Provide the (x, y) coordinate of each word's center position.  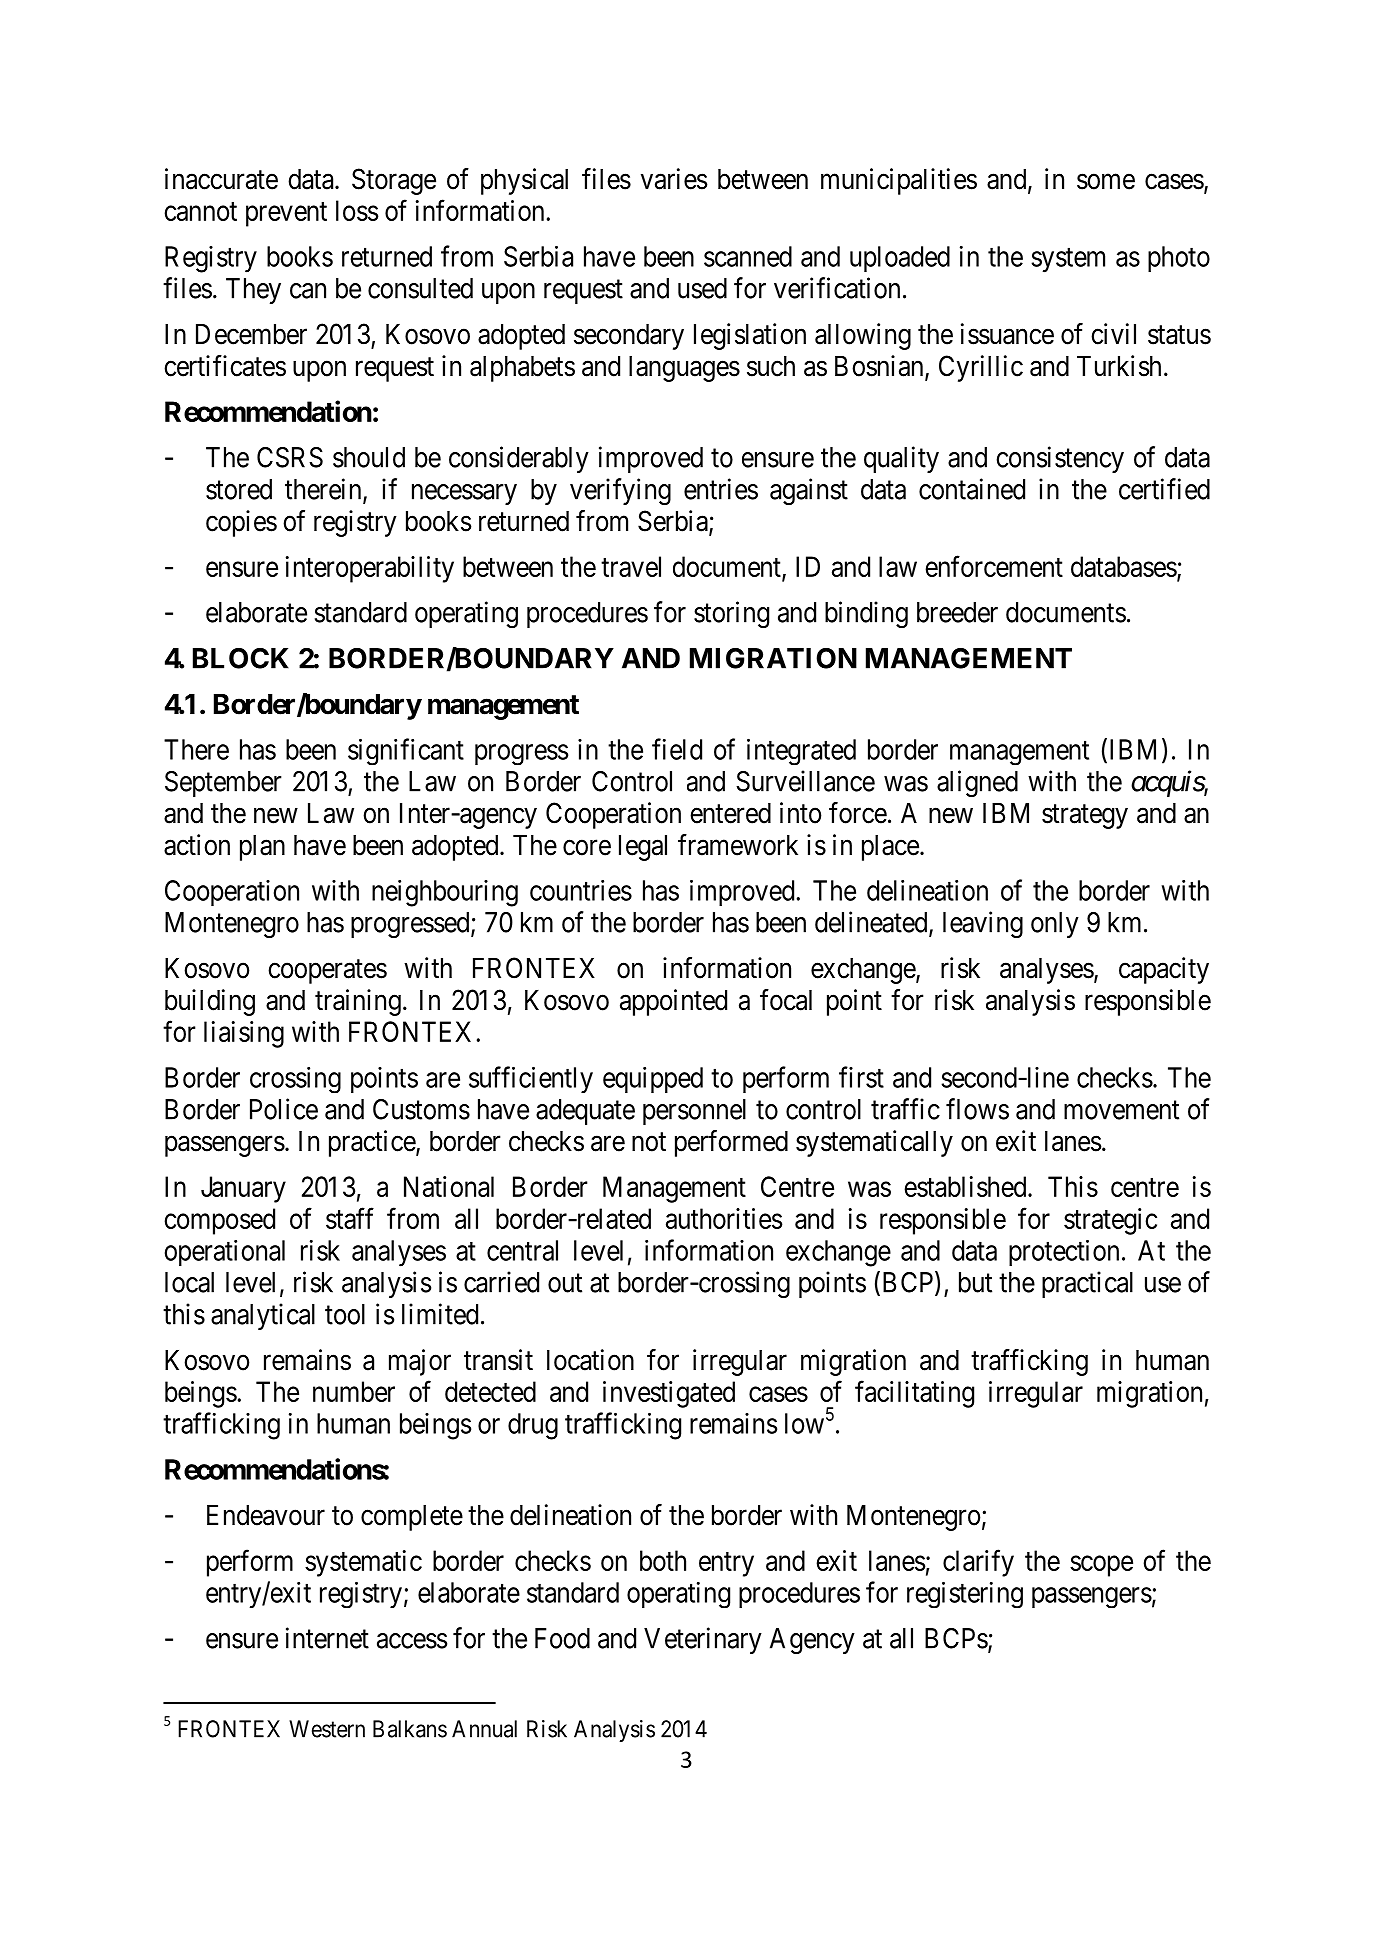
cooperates (327, 972)
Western (327, 1729)
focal (786, 1000)
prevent (286, 214)
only (1055, 925)
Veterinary (703, 1640)
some (1106, 182)
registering (965, 1594)
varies (674, 179)
